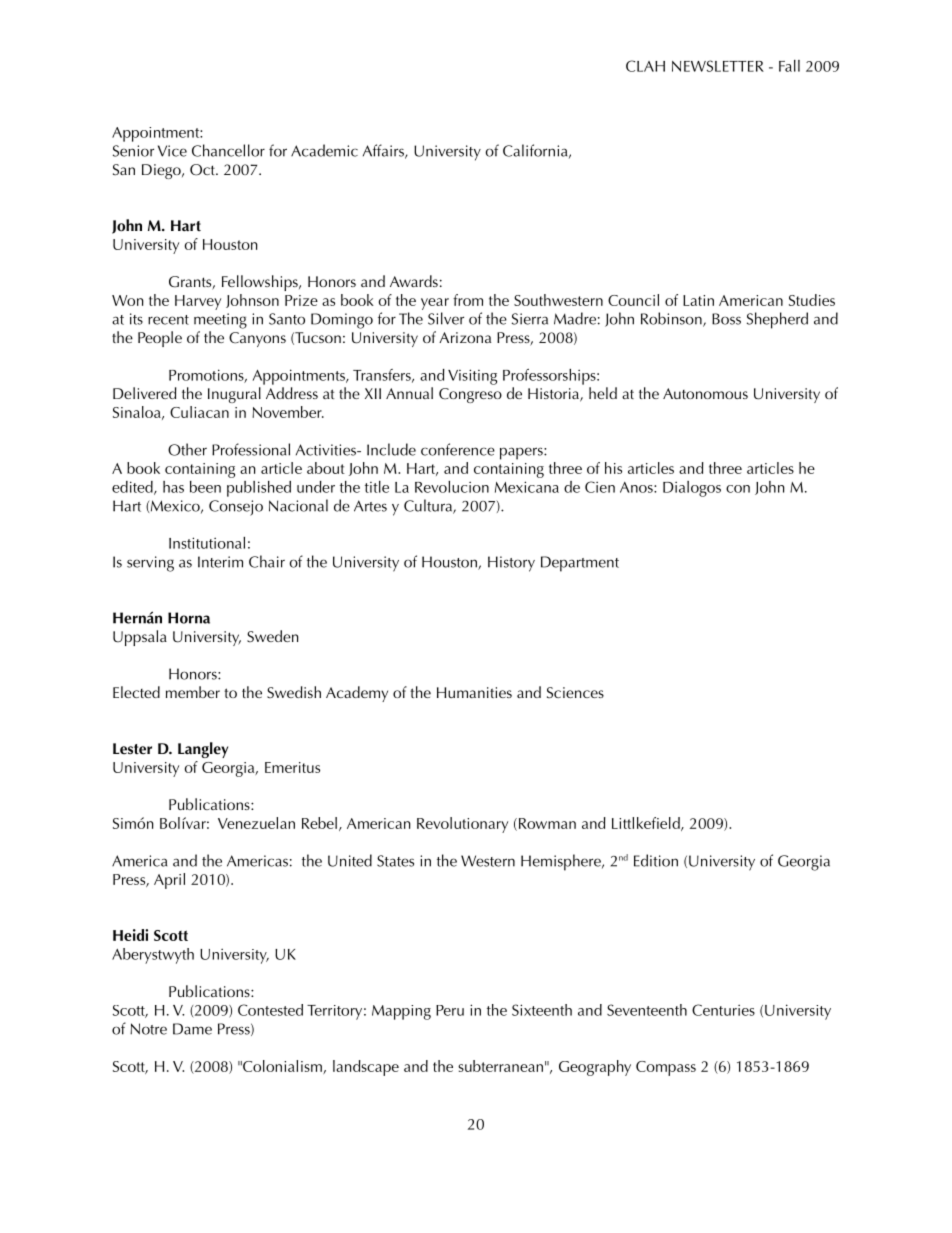 The image size is (952, 1233). I want to click on Edition, so click(656, 860).
